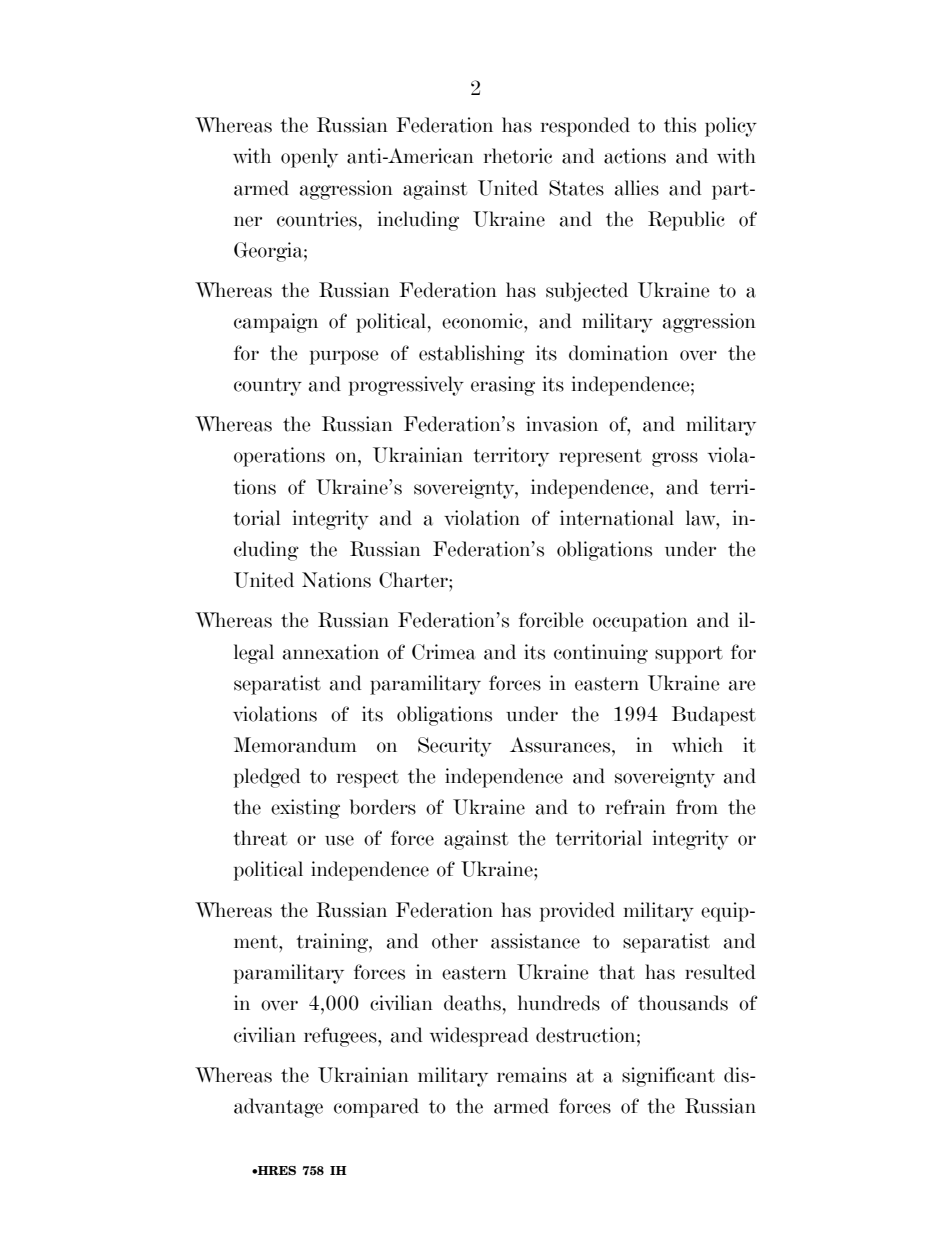 Image resolution: width=952 pixels, height=1233 pixels. Describe the element at coordinates (479, 1037) in the screenshot. I see `widespread` at that location.
